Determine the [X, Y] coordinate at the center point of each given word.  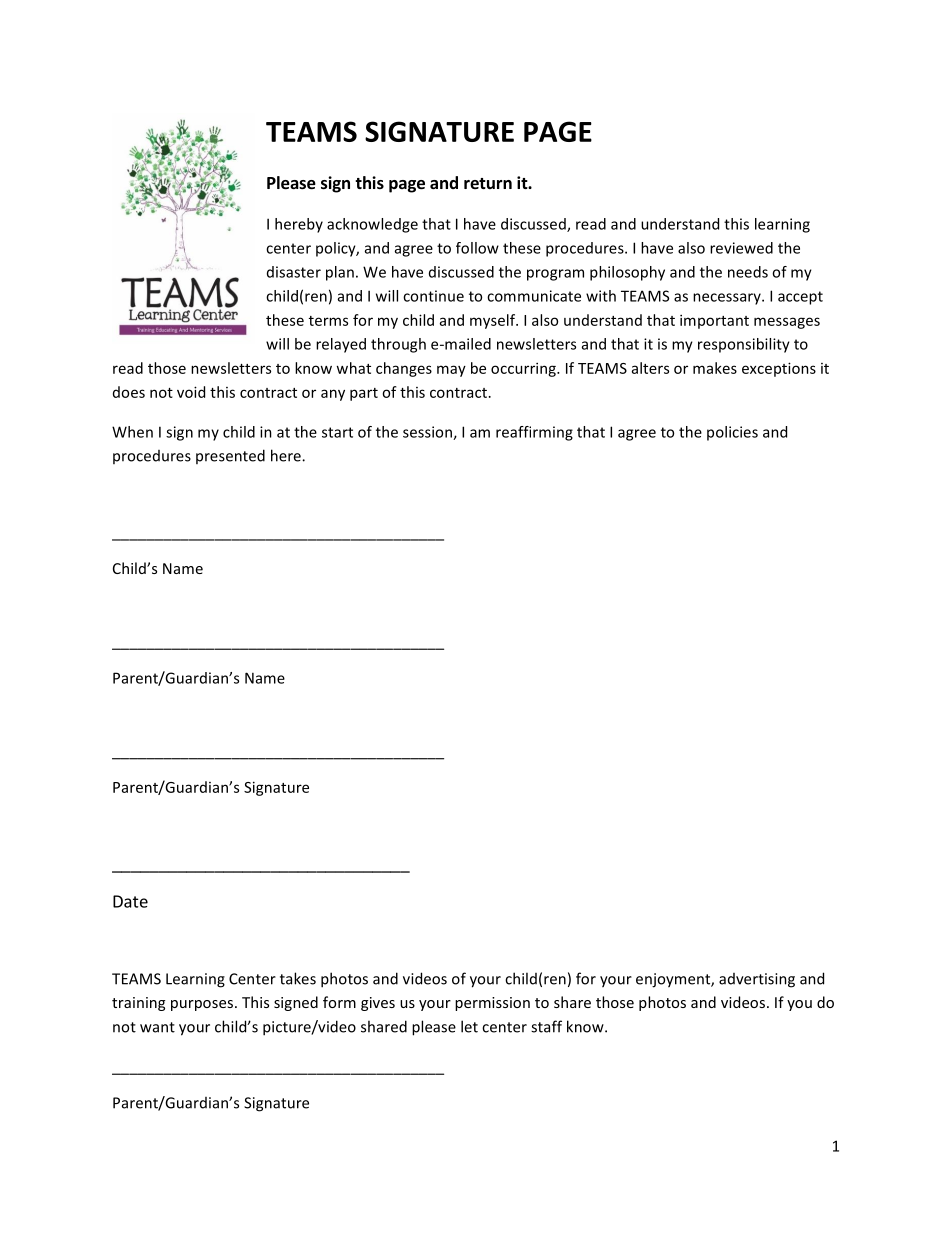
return [488, 184]
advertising [757, 980]
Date [130, 901]
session [428, 433]
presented [230, 456]
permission [492, 1004]
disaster [294, 272]
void [191, 392]
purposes [202, 1005]
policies [732, 433]
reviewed [741, 248]
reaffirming [534, 433]
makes [715, 368]
